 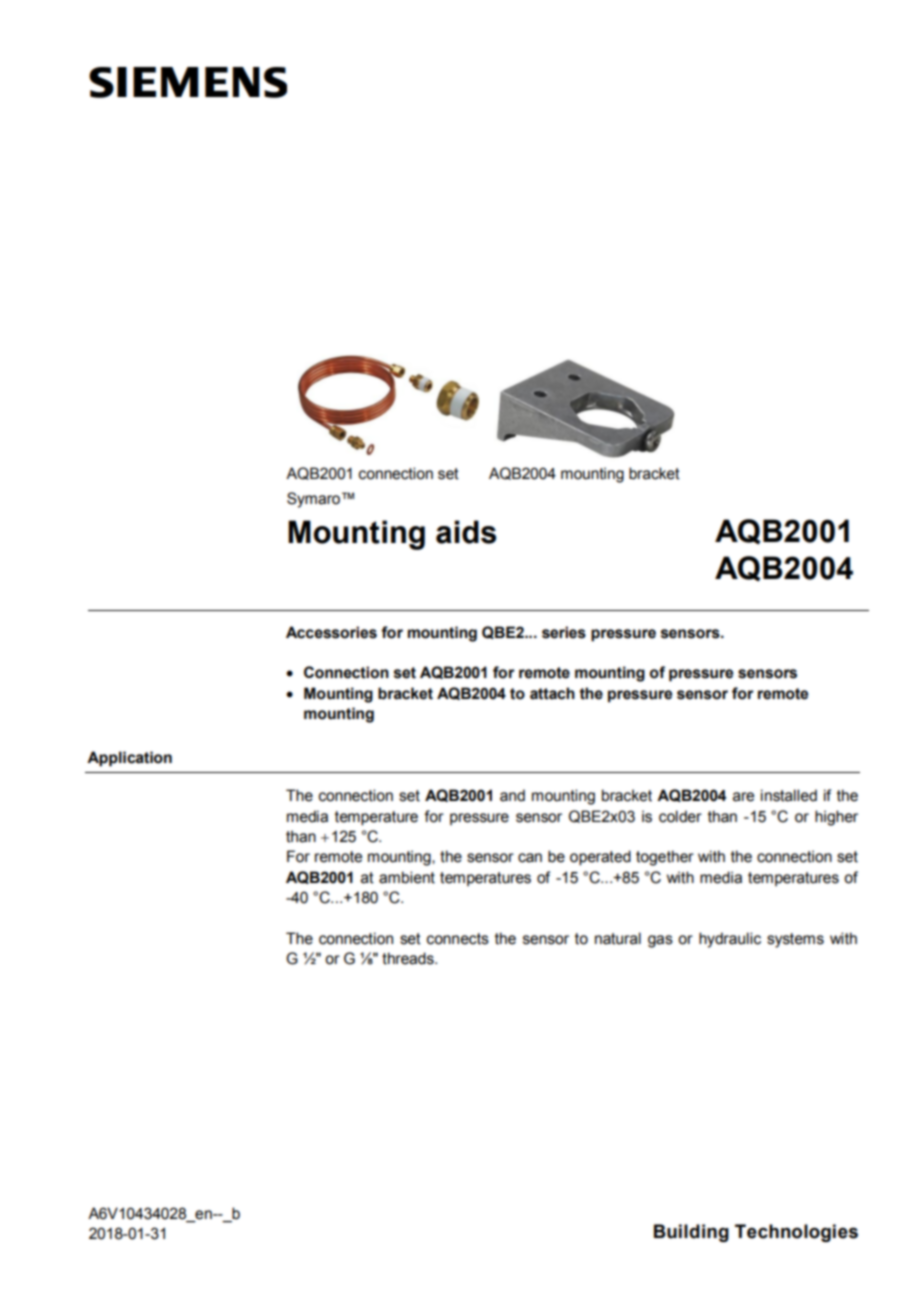 What do you see at coordinates (795, 940) in the document?
I see `systems` at bounding box center [795, 940].
